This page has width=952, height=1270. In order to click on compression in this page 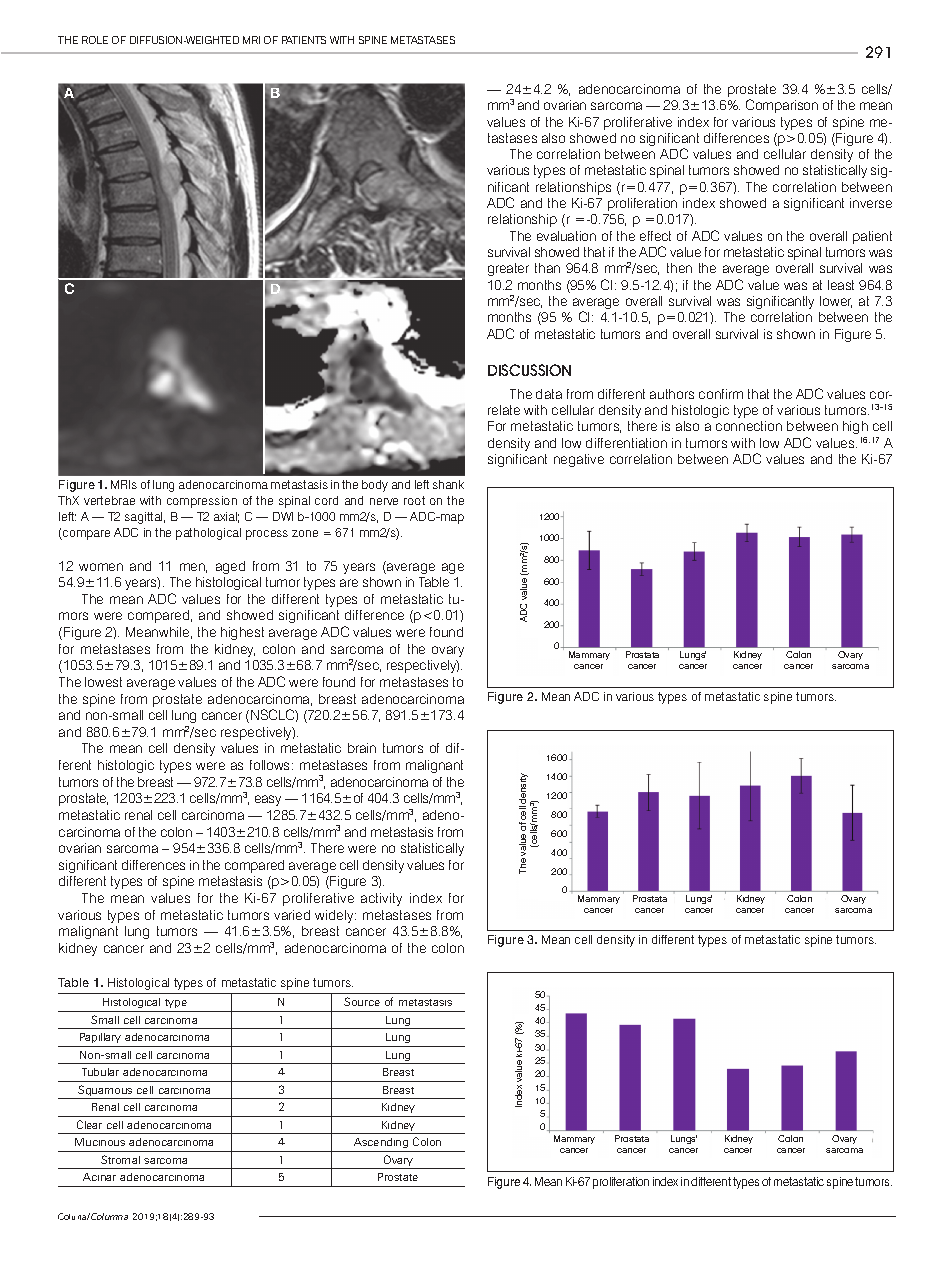, I will do `click(202, 502)`.
